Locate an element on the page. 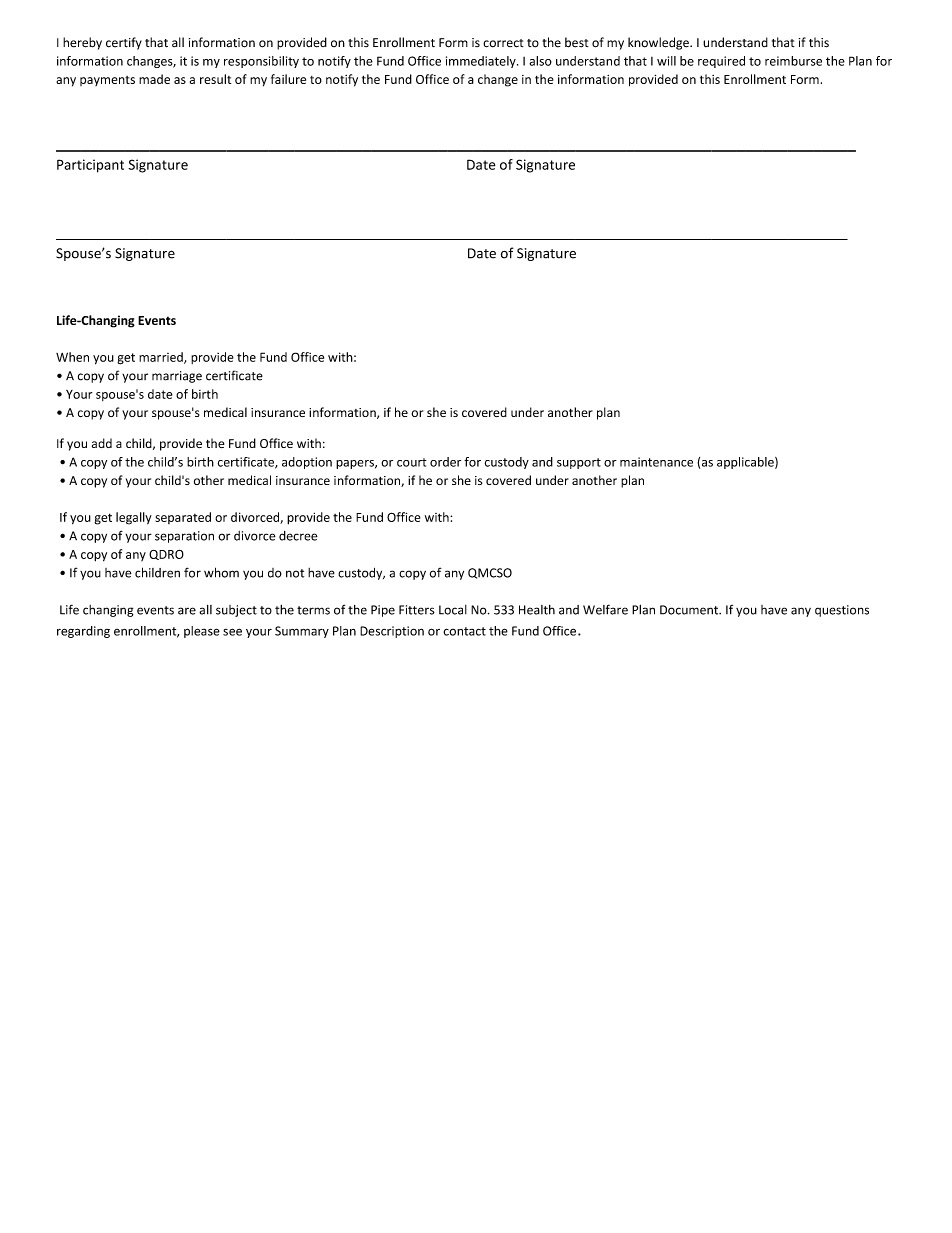  Local is located at coordinates (453, 610).
